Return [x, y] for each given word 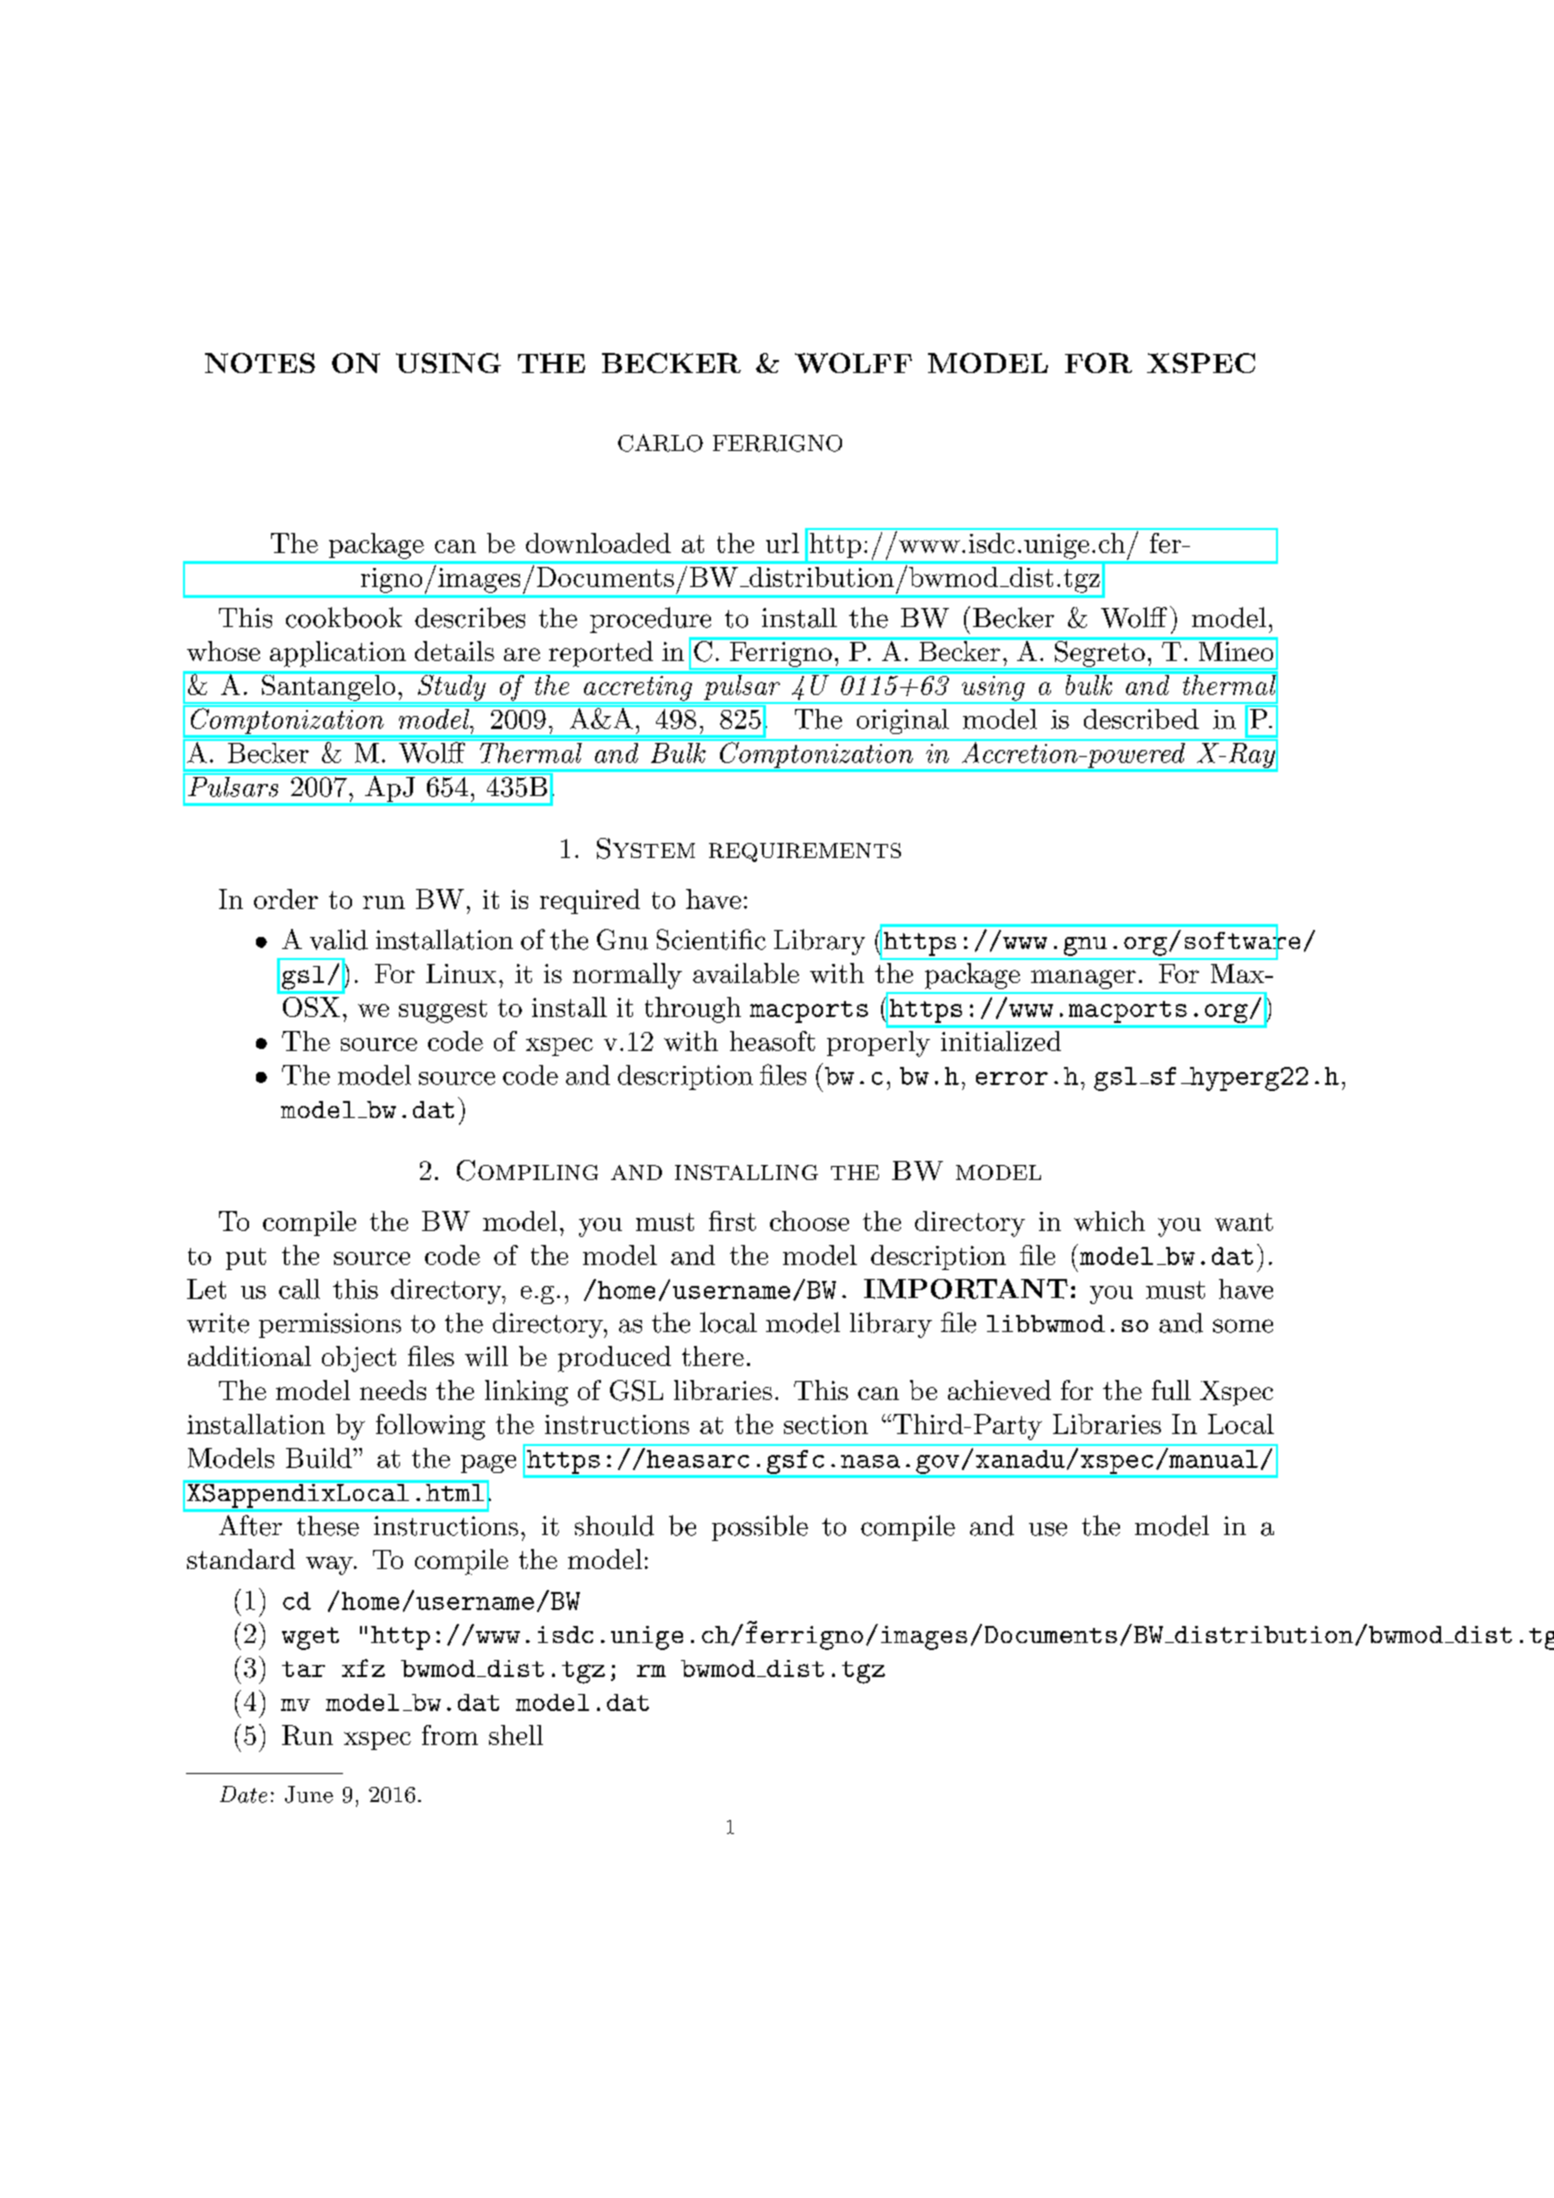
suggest [443, 1011]
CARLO [660, 443]
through [693, 1010]
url [782, 543]
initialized [1001, 1041]
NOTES [260, 363]
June [309, 1794]
